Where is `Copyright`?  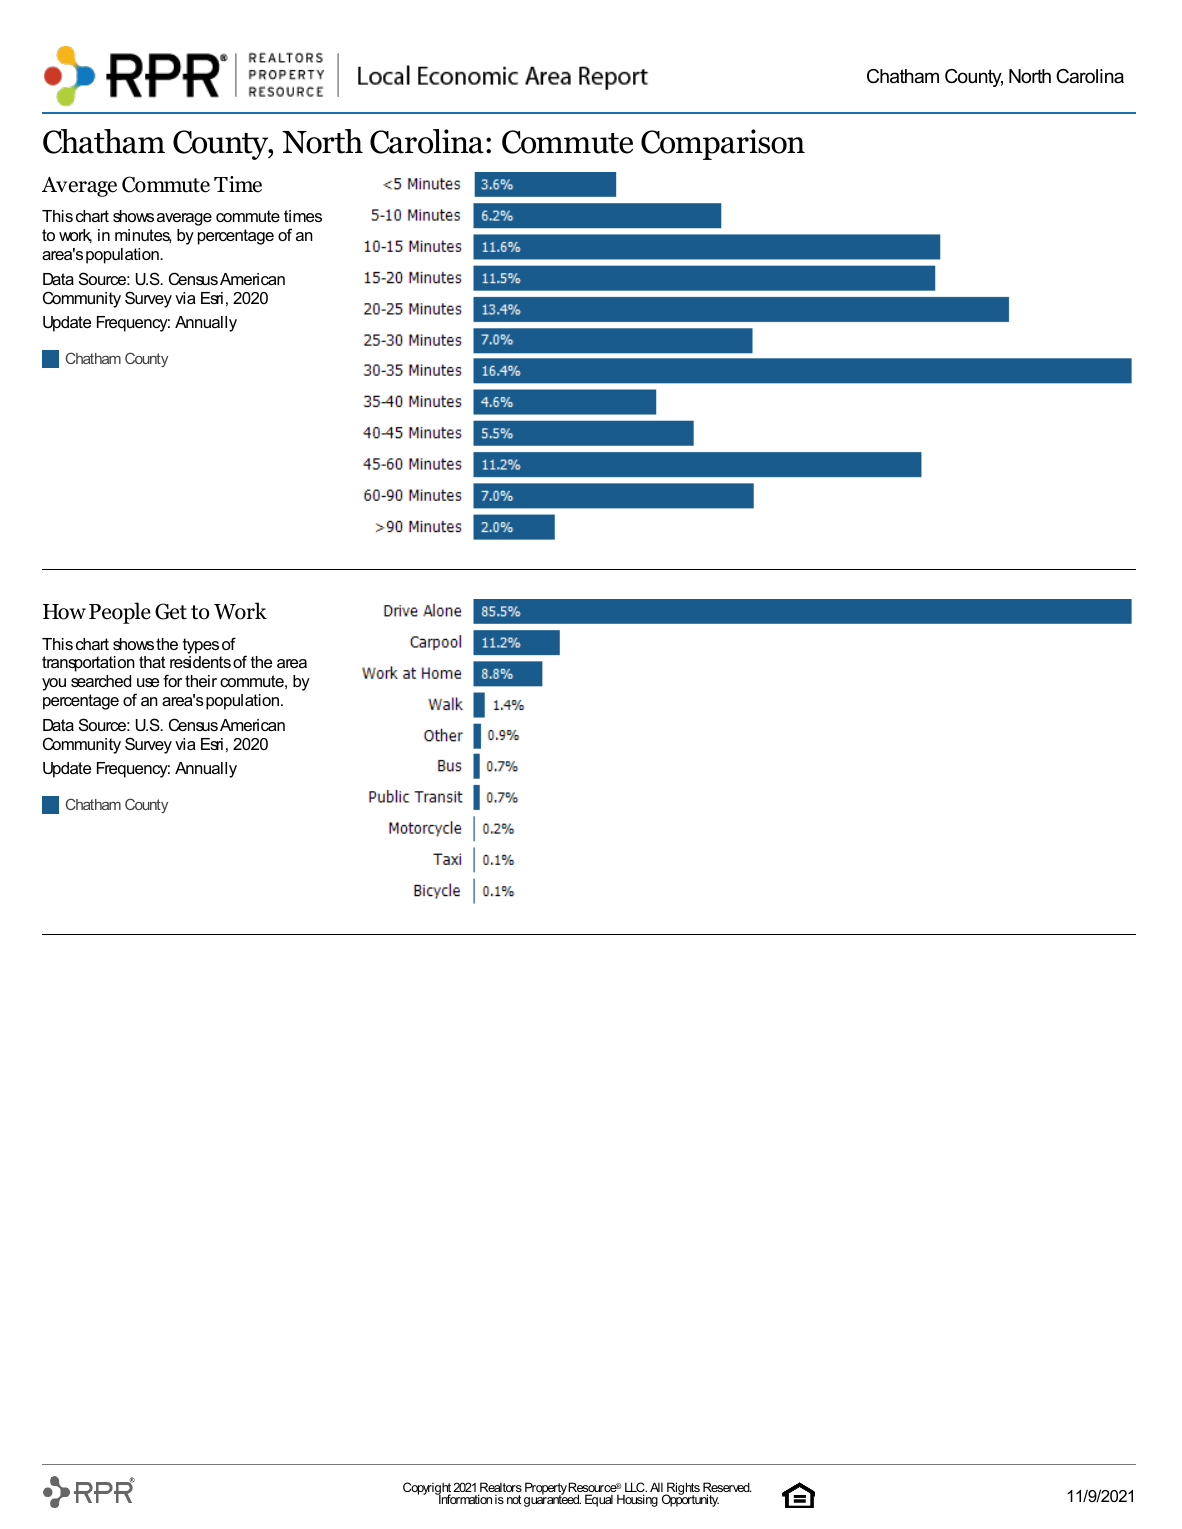 Copyright is located at coordinates (428, 1490).
